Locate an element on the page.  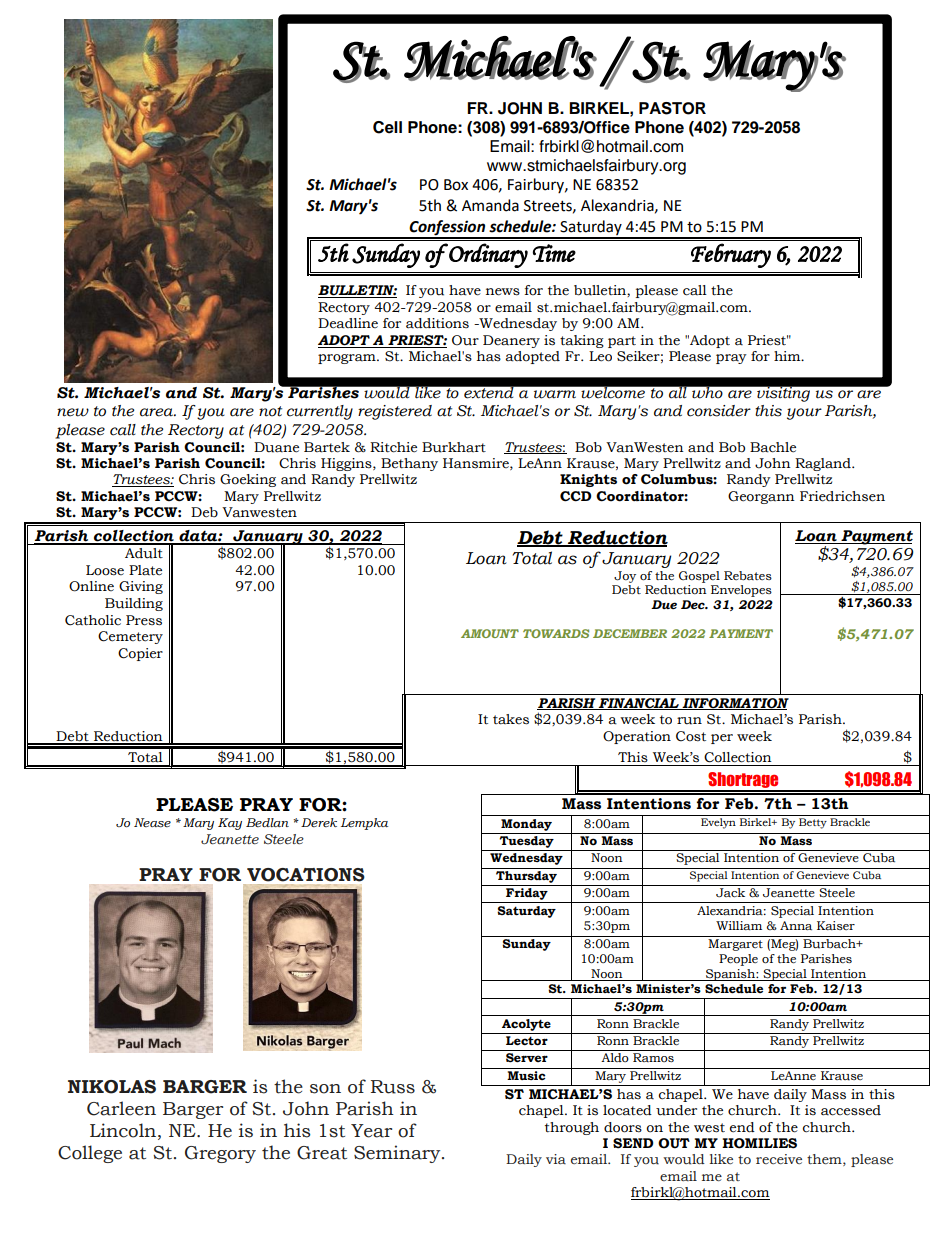
Gregory is located at coordinates (220, 1154).
